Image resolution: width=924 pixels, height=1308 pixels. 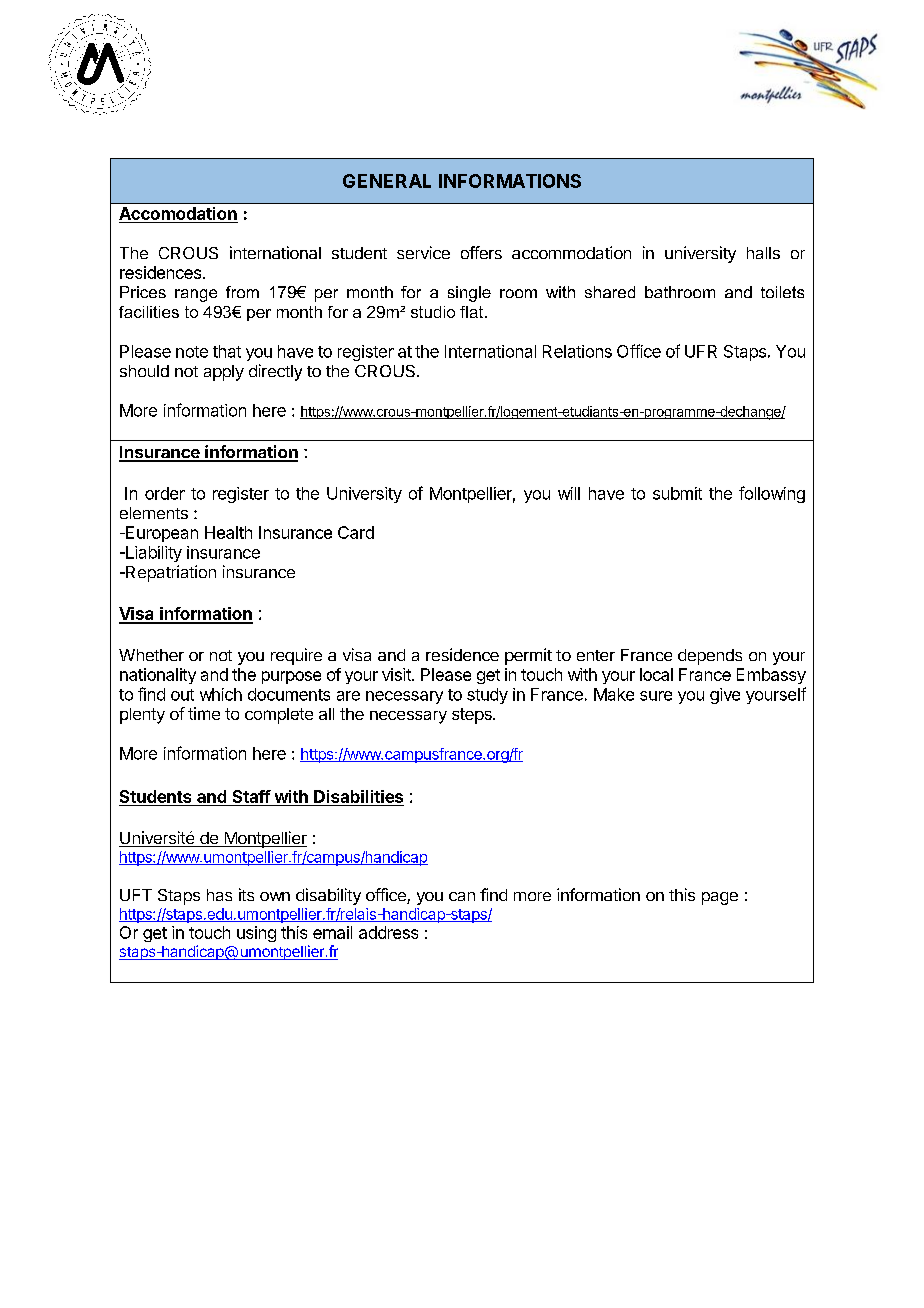 I want to click on halls, so click(x=763, y=253).
